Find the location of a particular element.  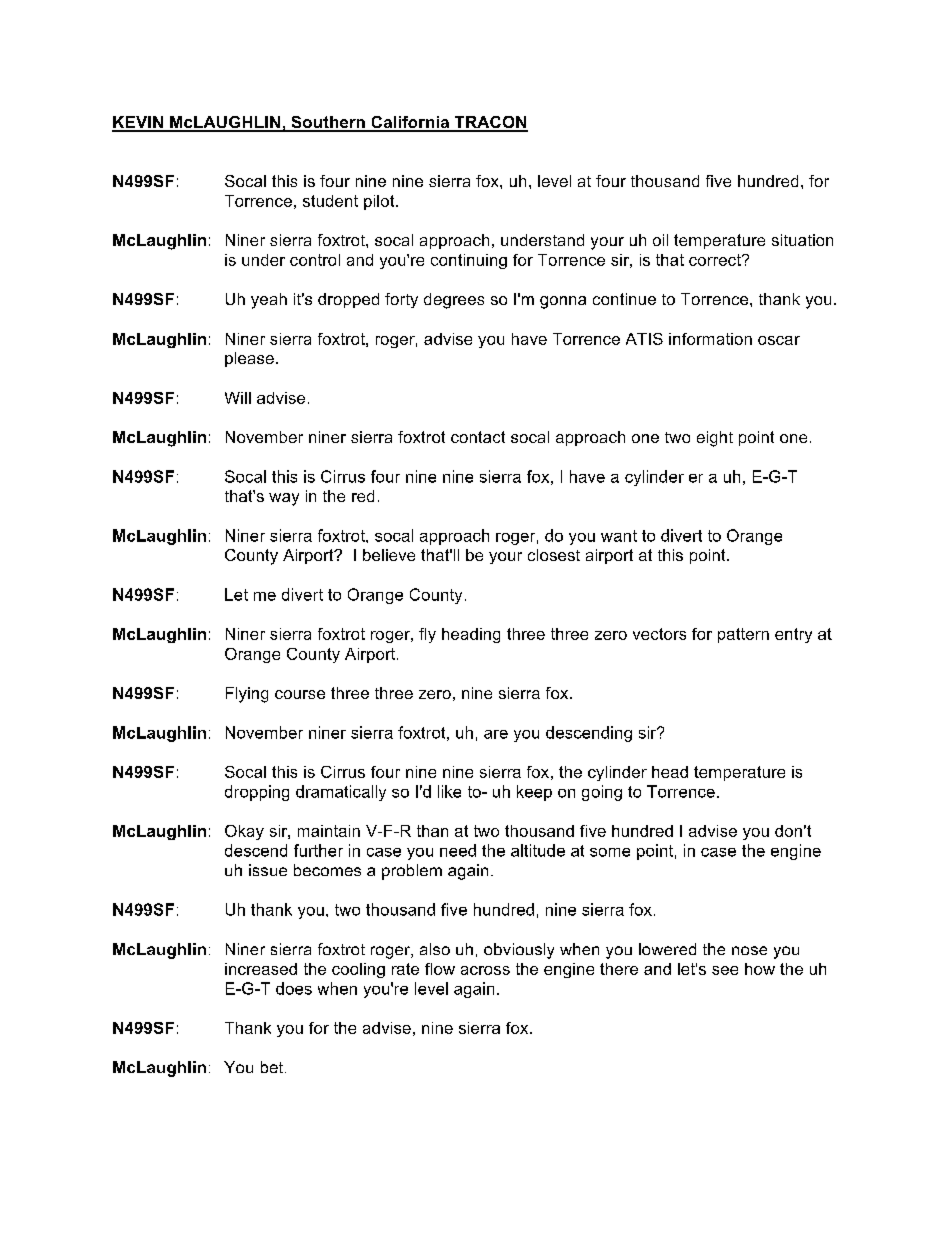

bet is located at coordinates (272, 1067).
